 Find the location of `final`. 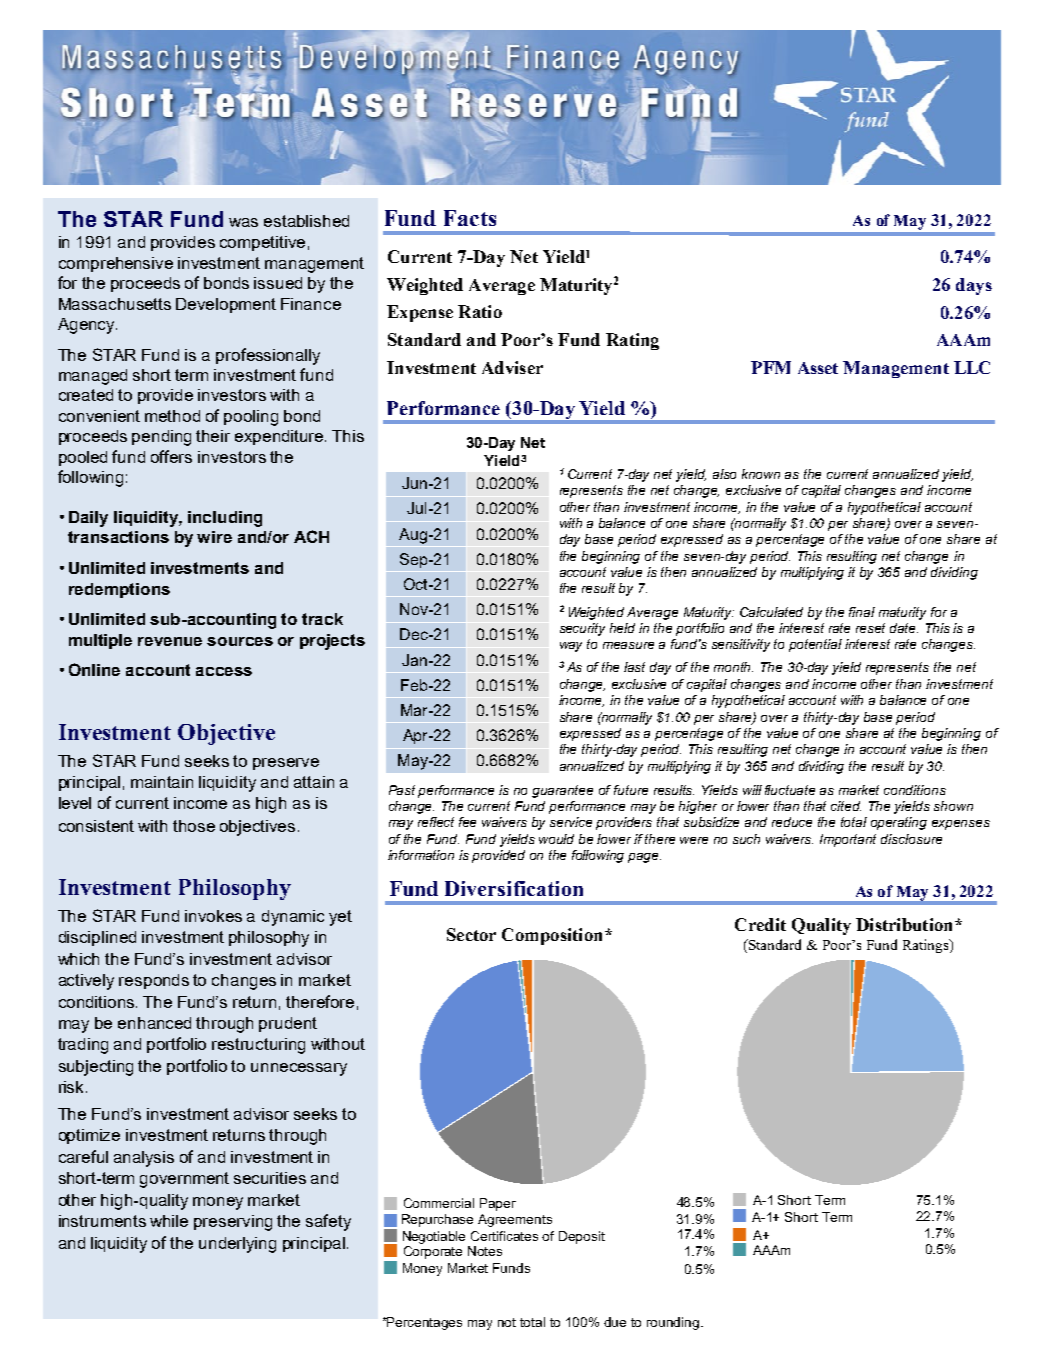

final is located at coordinates (862, 612).
